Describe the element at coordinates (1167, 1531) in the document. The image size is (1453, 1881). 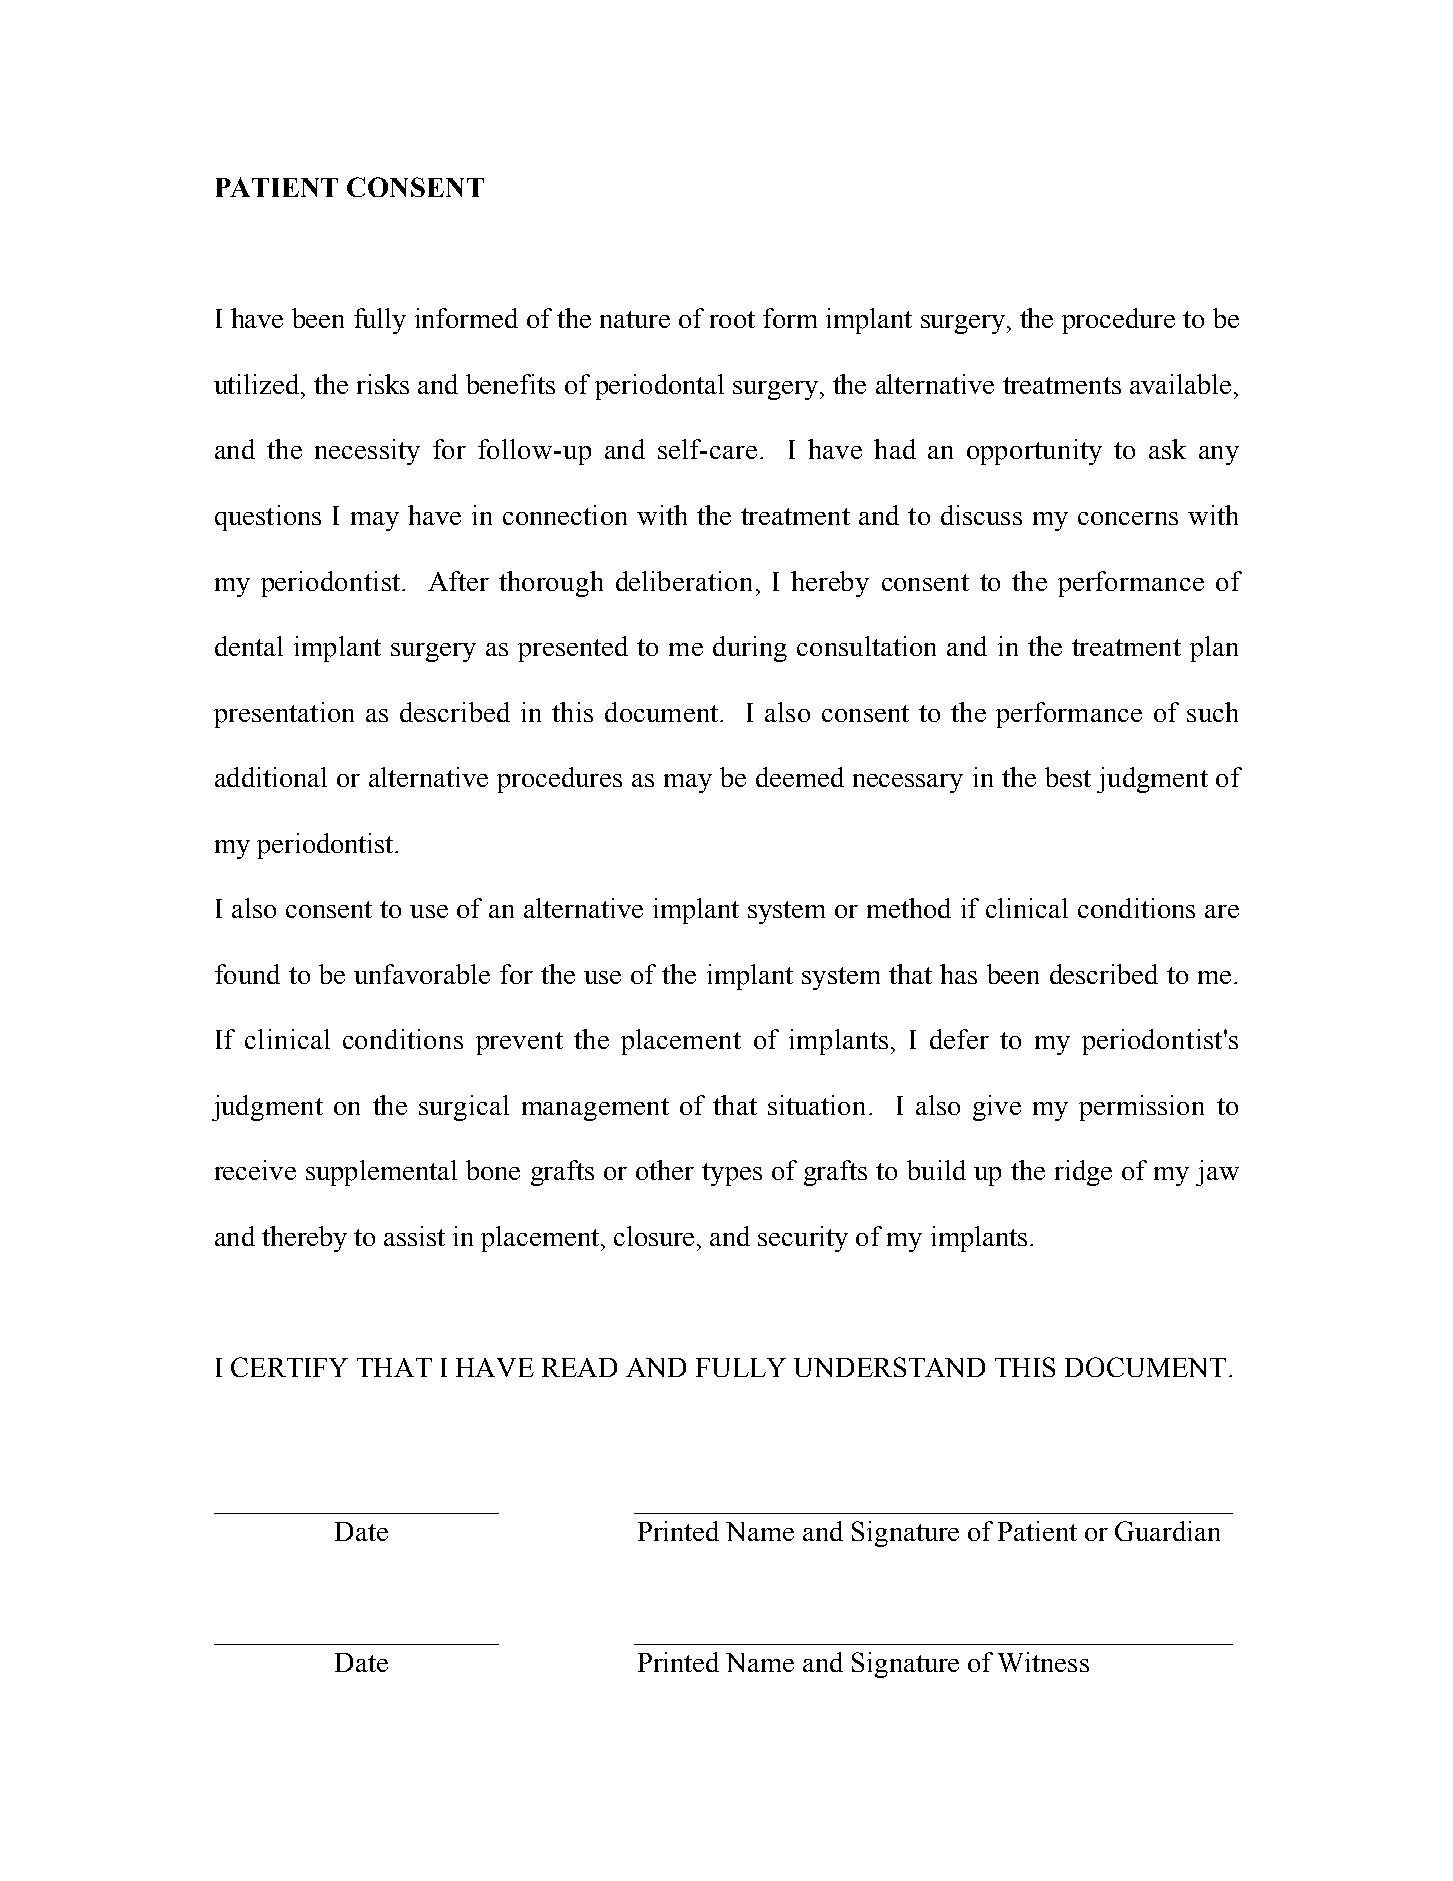
I see `Guardian` at that location.
